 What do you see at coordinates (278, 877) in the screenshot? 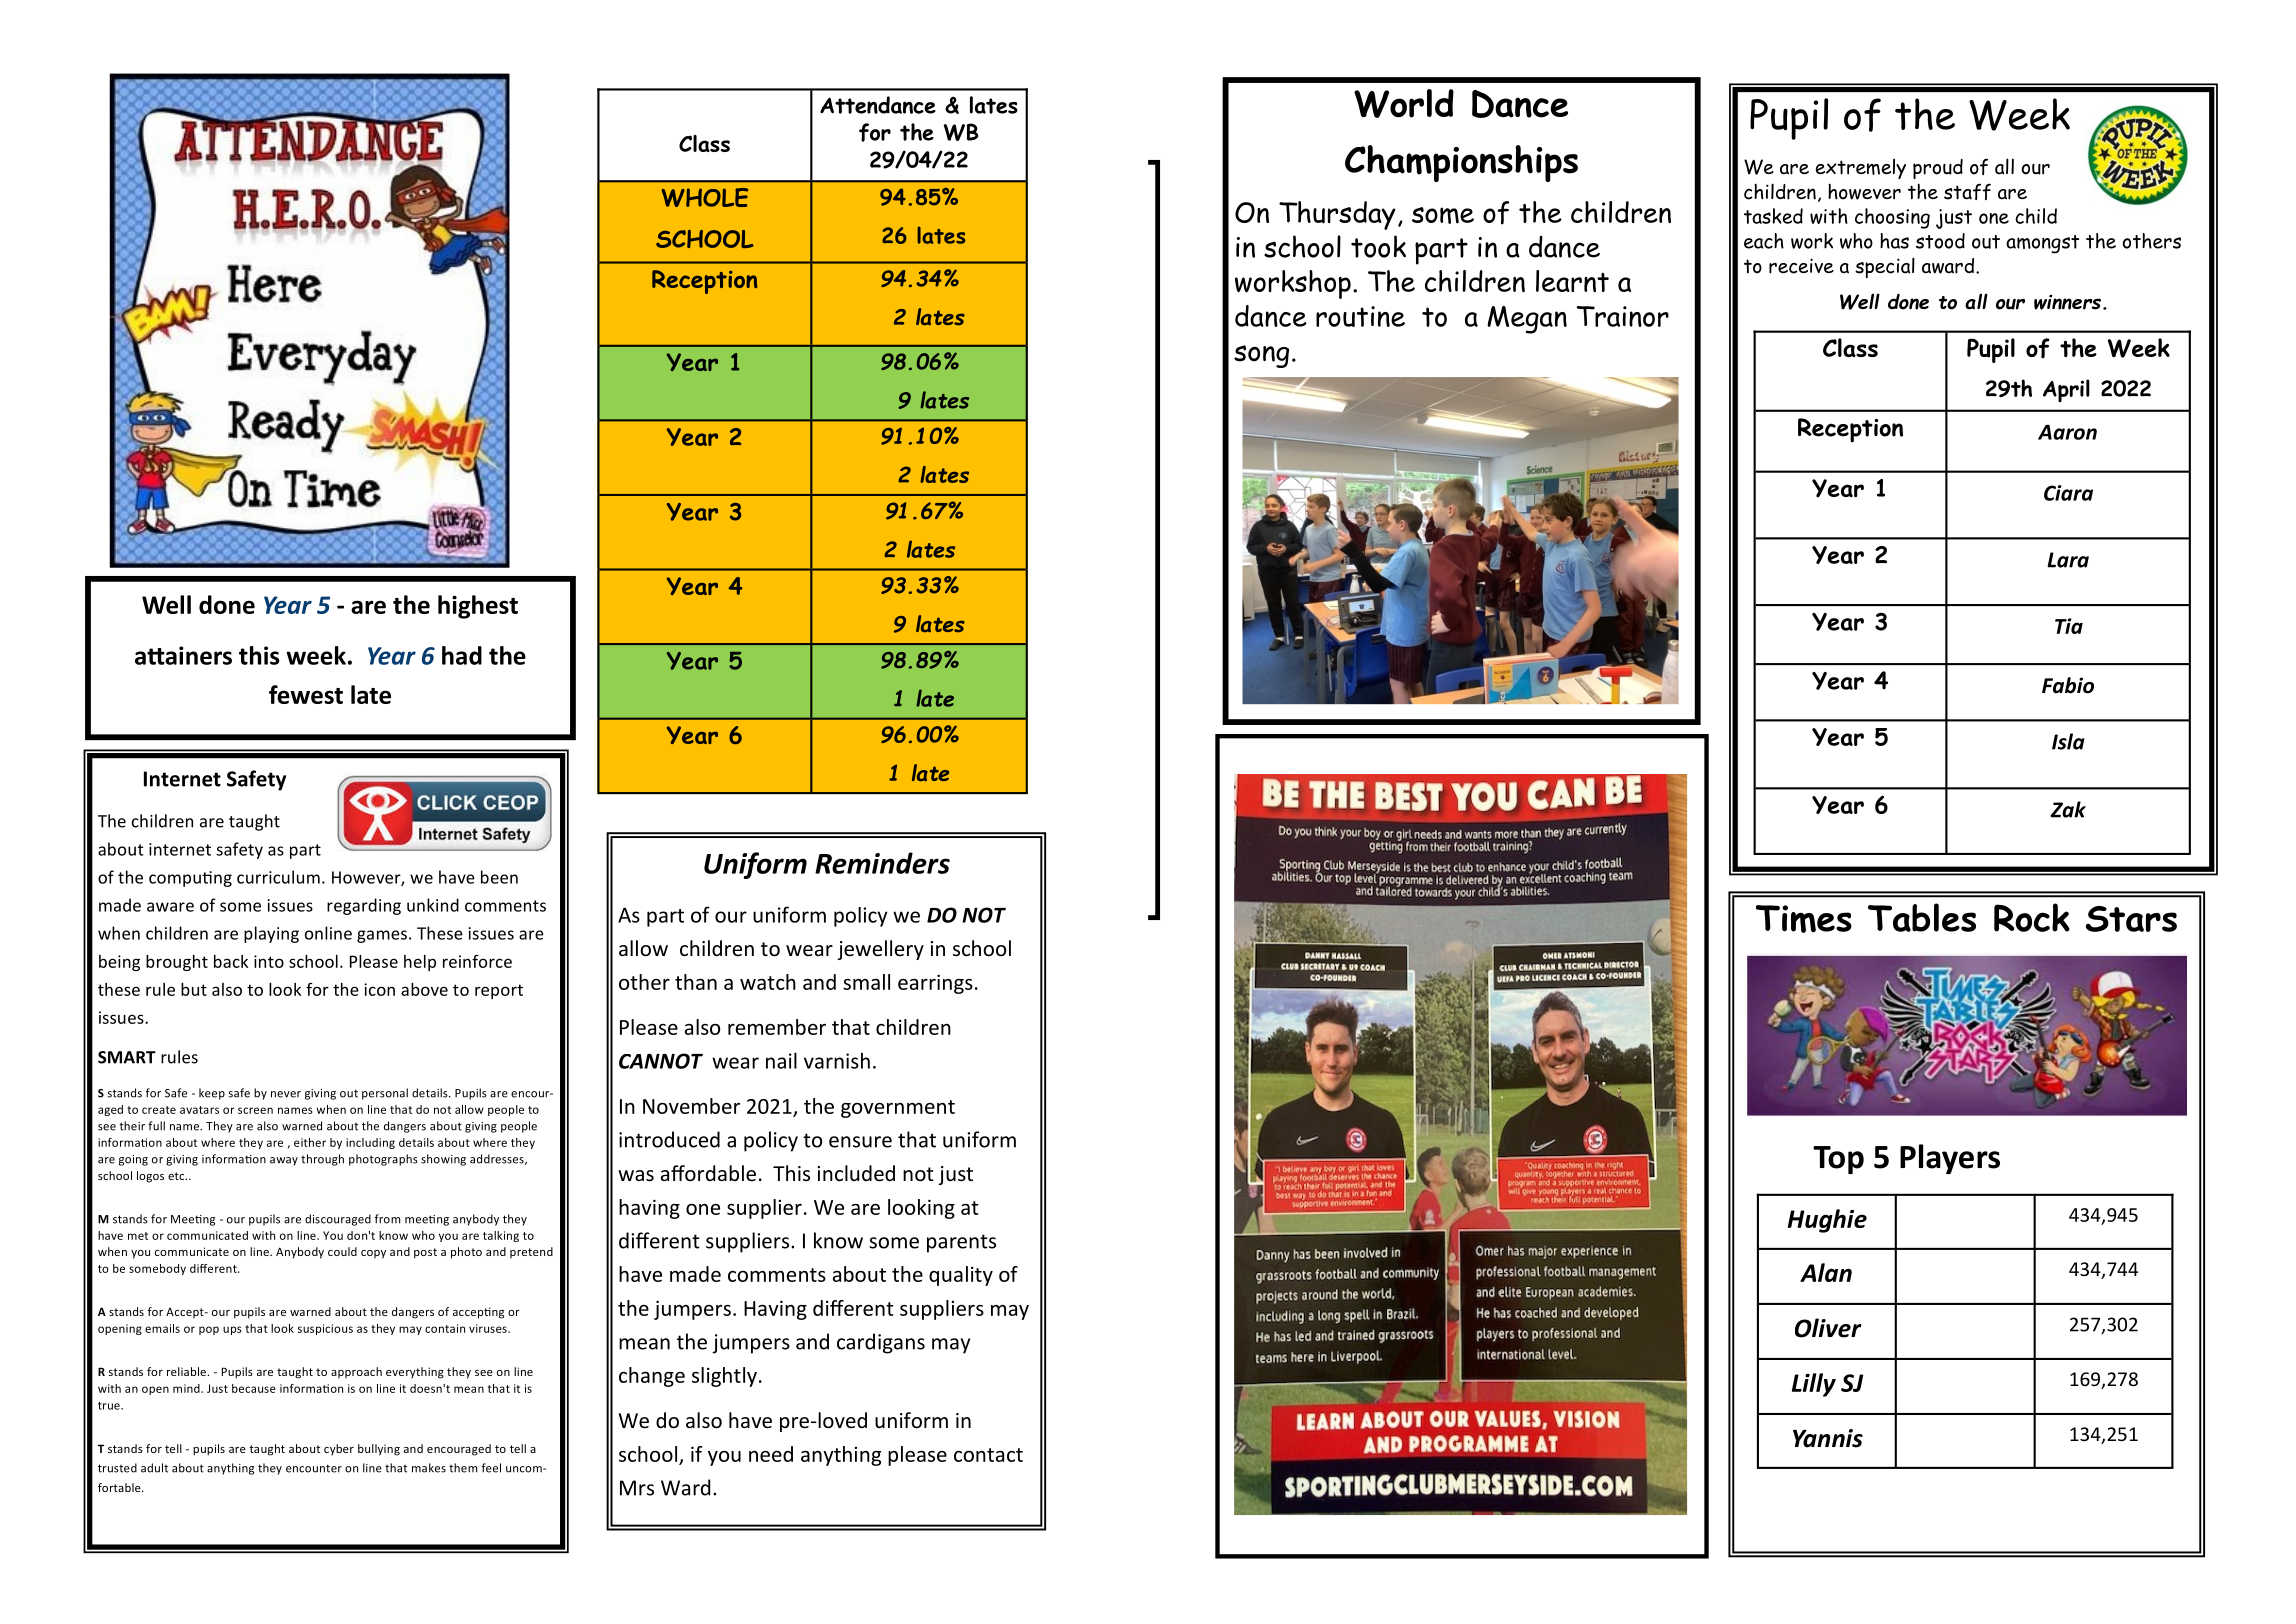
I see `curriculum` at bounding box center [278, 877].
